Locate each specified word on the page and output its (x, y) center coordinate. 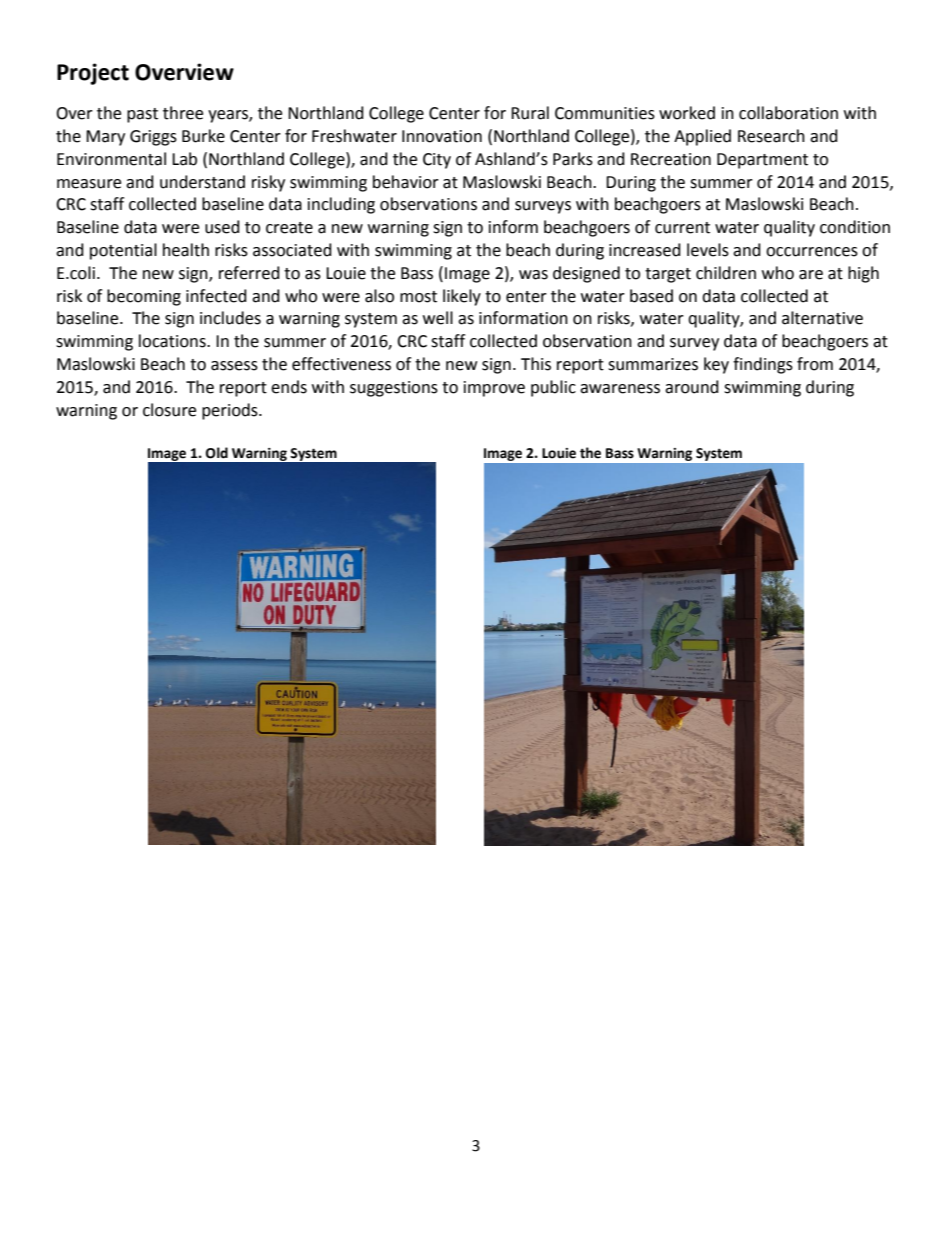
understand (202, 182)
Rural (530, 113)
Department (762, 161)
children (726, 273)
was (533, 275)
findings (763, 365)
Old (217, 453)
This (536, 364)
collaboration (788, 113)
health (186, 250)
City (437, 161)
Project (93, 74)
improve (494, 389)
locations (173, 341)
